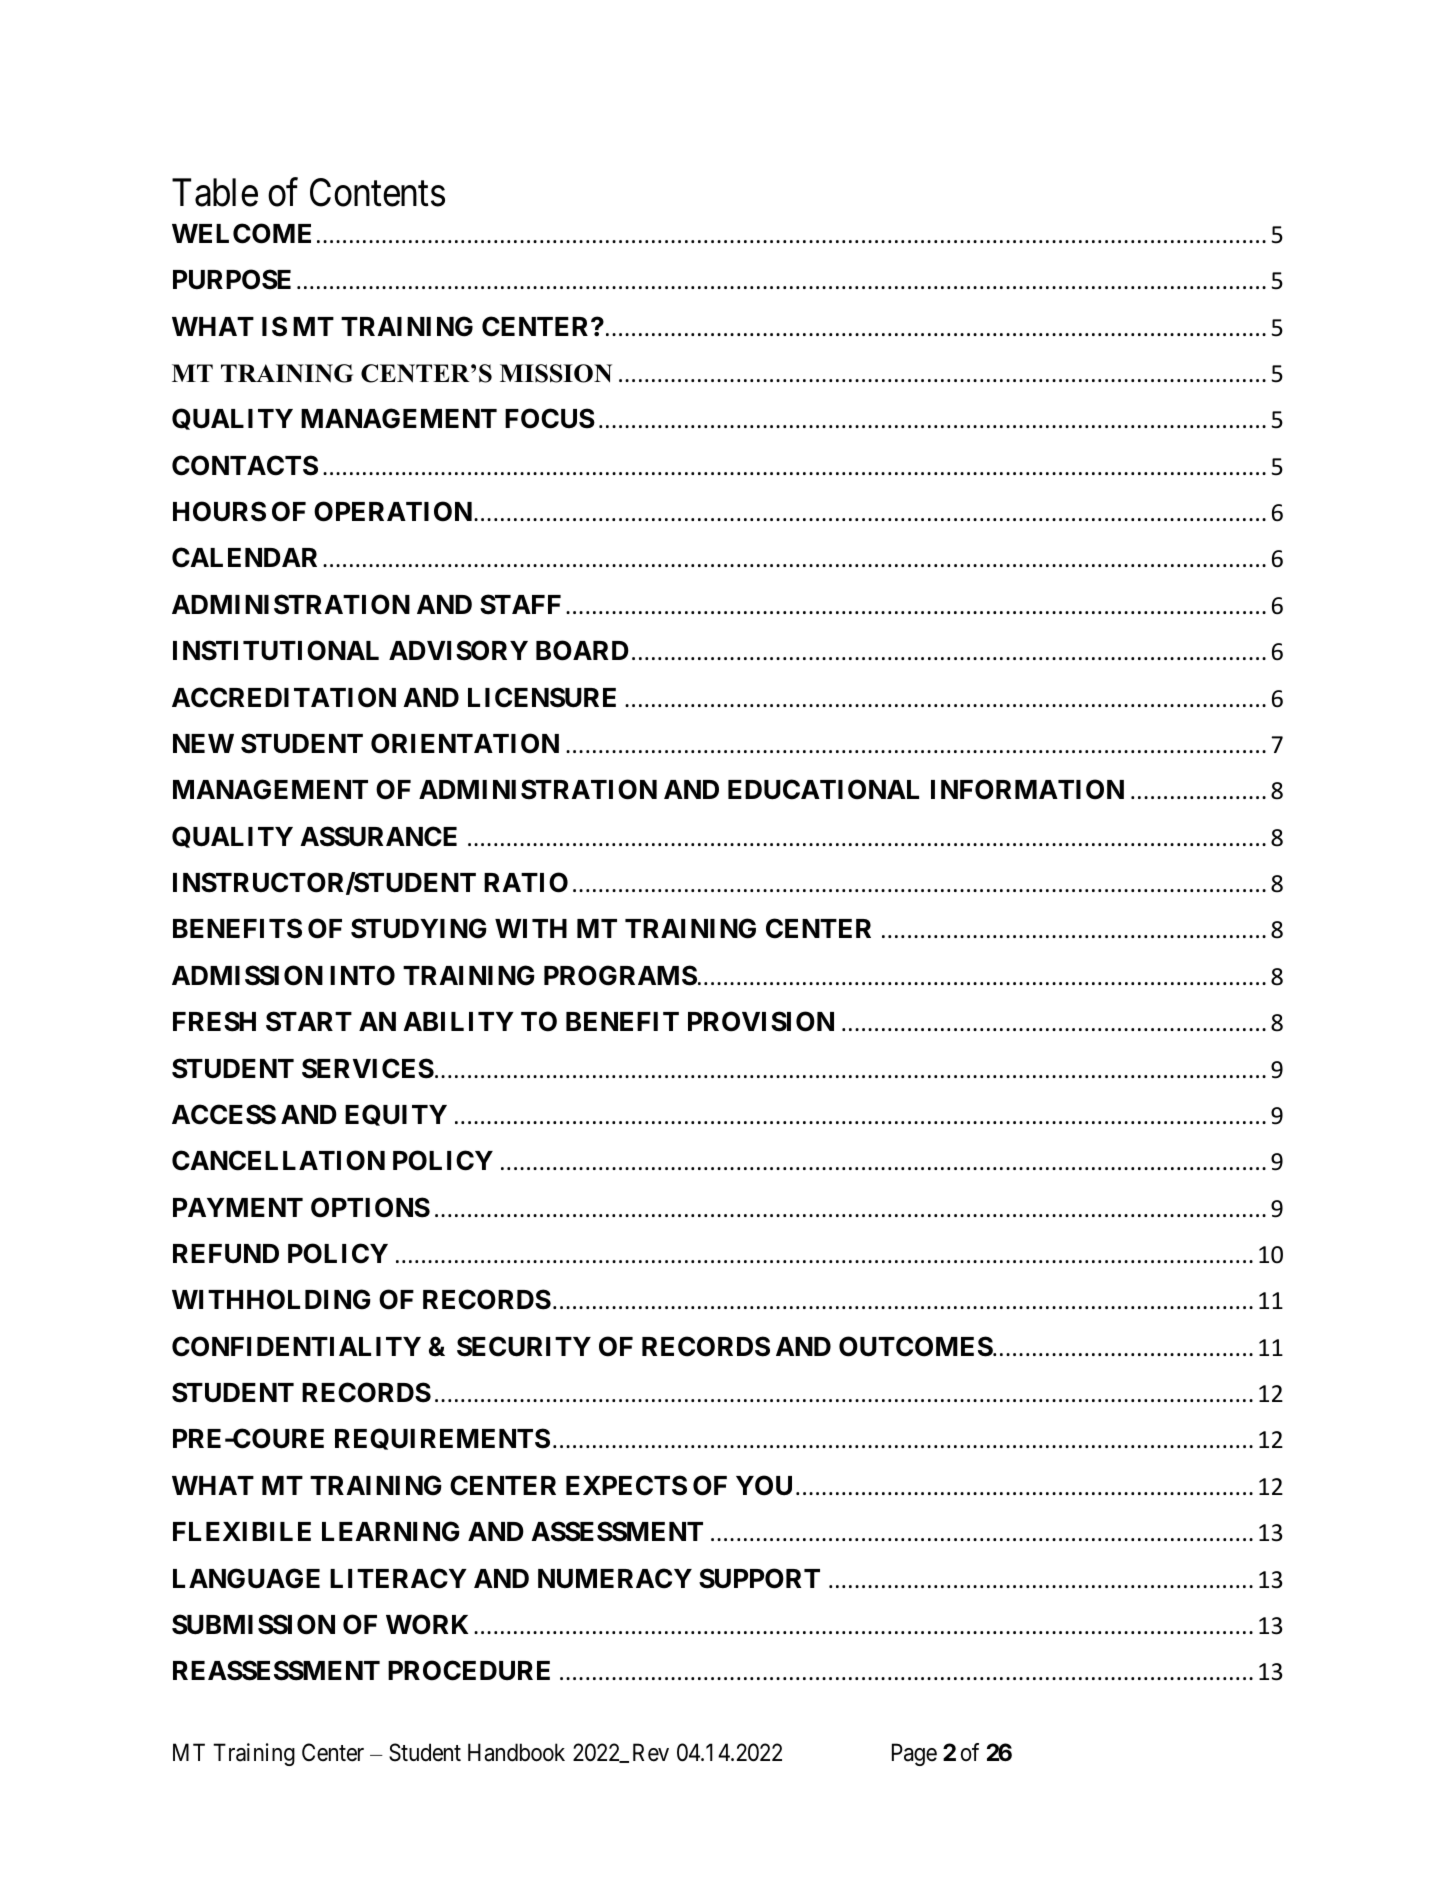 The height and width of the screenshot is (1884, 1456). What do you see at coordinates (542, 697) in the screenshot?
I see `LICENSURE` at bounding box center [542, 697].
